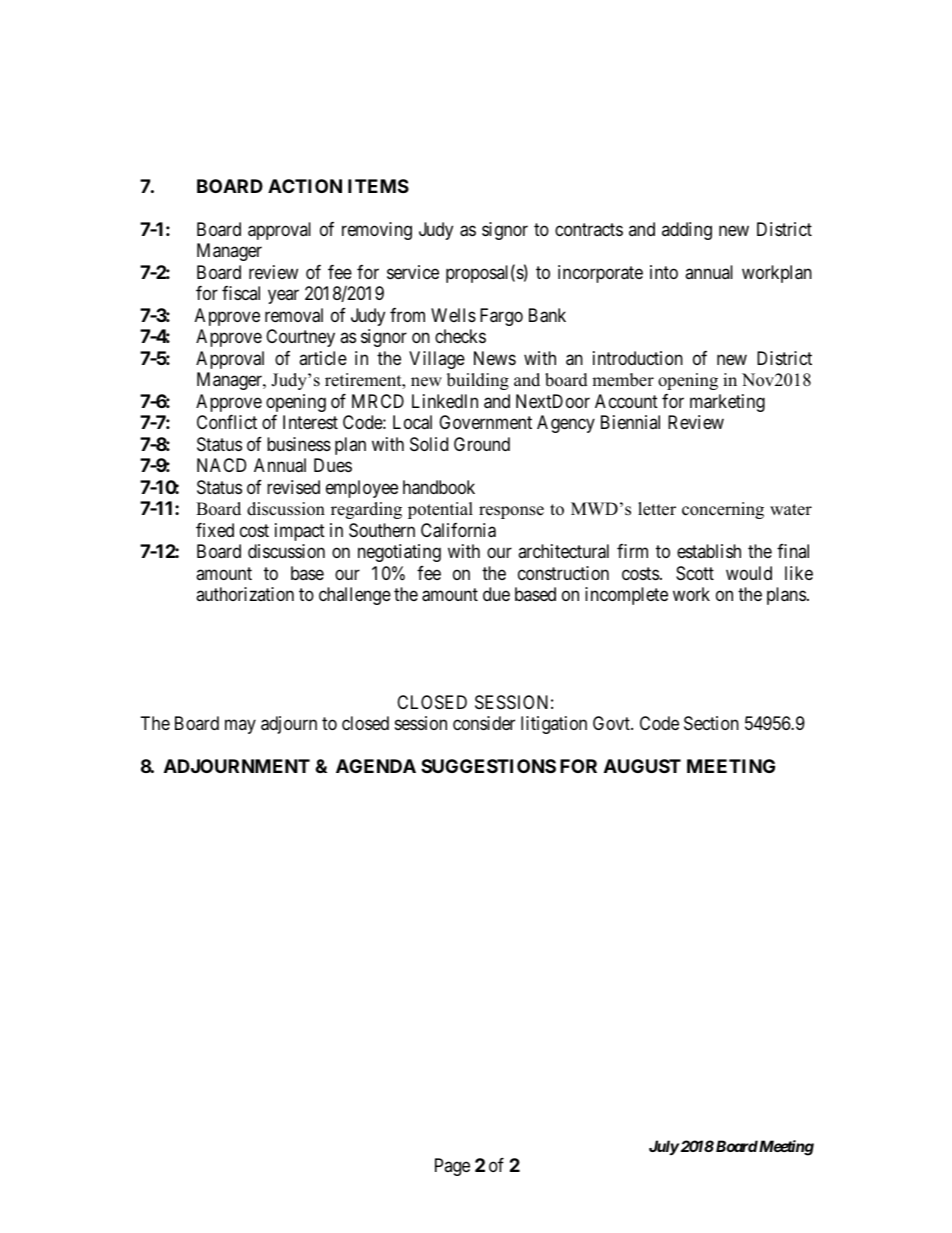  What do you see at coordinates (589, 229) in the screenshot?
I see `contracts` at bounding box center [589, 229].
